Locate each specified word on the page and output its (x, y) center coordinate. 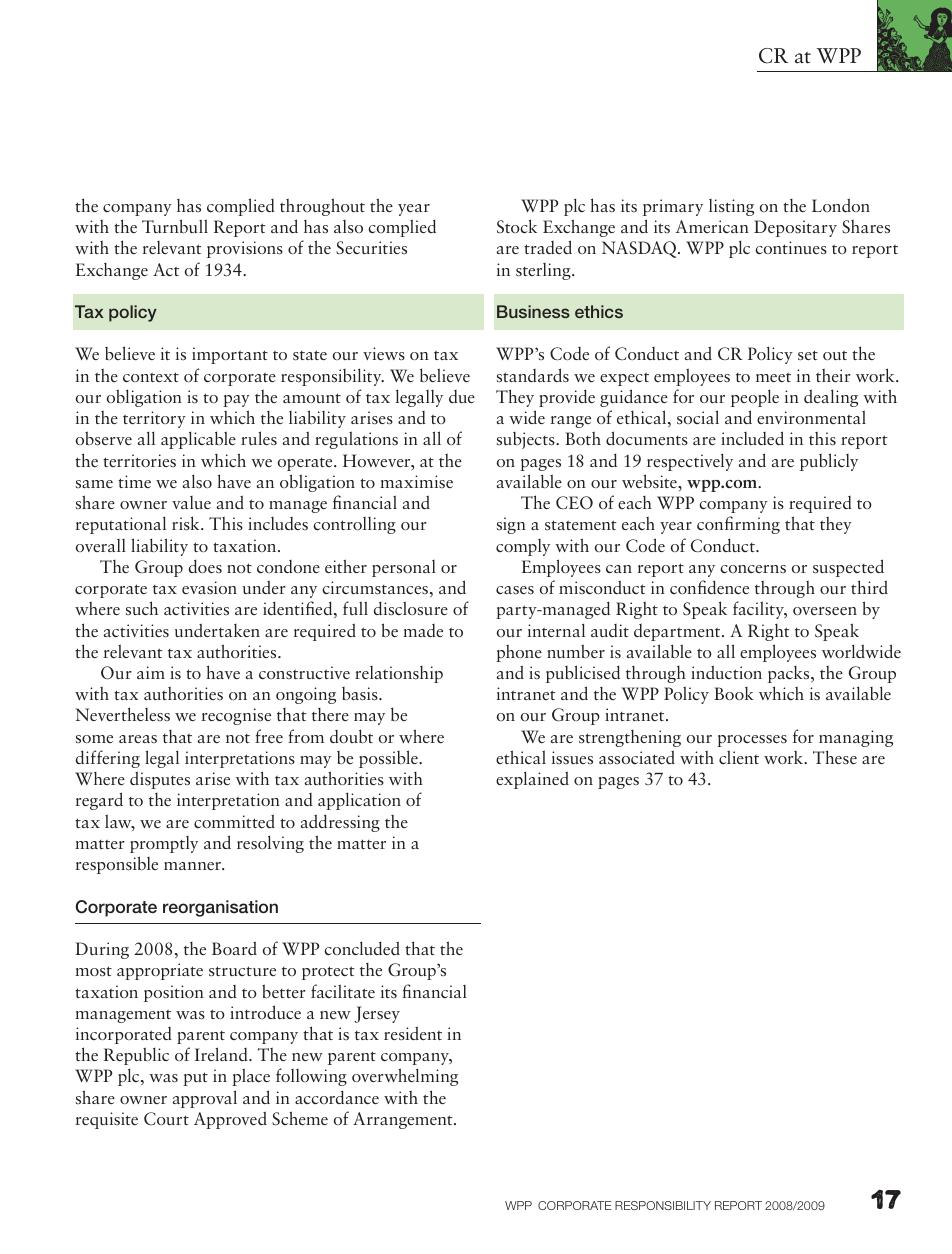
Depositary (795, 228)
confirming (738, 525)
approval (205, 1099)
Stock (517, 226)
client (739, 757)
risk (187, 523)
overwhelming (405, 1077)
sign (511, 525)
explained (532, 780)
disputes (160, 780)
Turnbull (175, 226)
